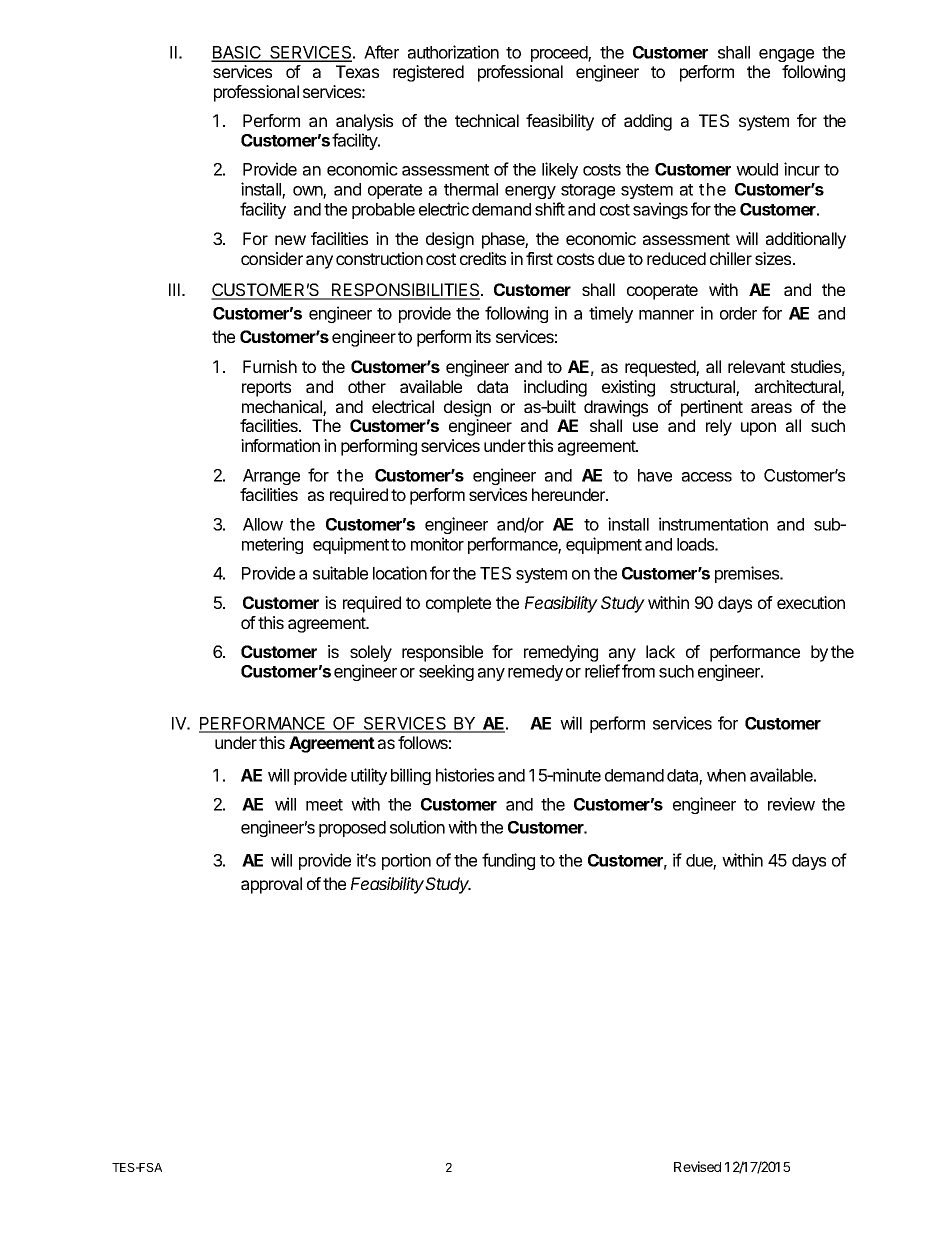 The image size is (952, 1233). What do you see at coordinates (263, 524) in the screenshot?
I see `Allow` at bounding box center [263, 524].
